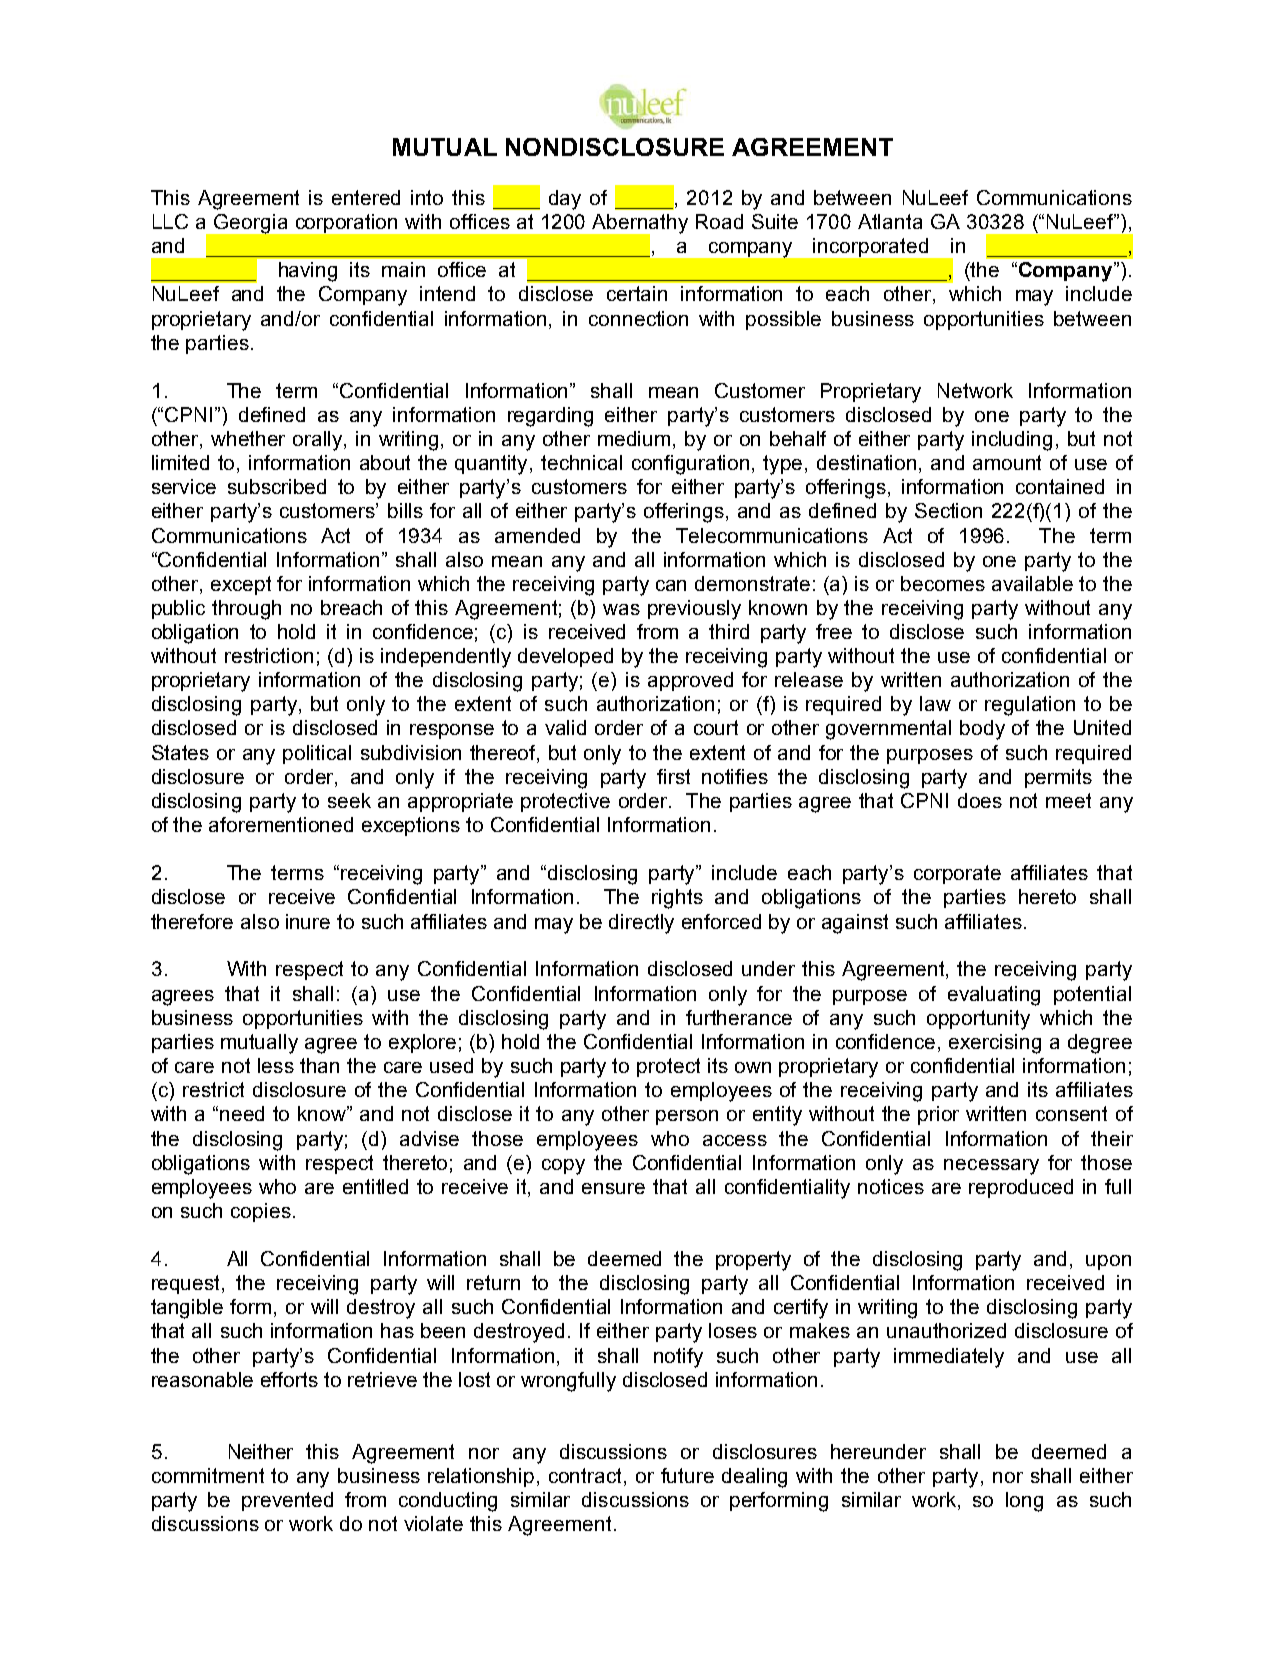 Image resolution: width=1284 pixels, height=1661 pixels. Describe the element at coordinates (287, 1501) in the screenshot. I see `prevented` at that location.
